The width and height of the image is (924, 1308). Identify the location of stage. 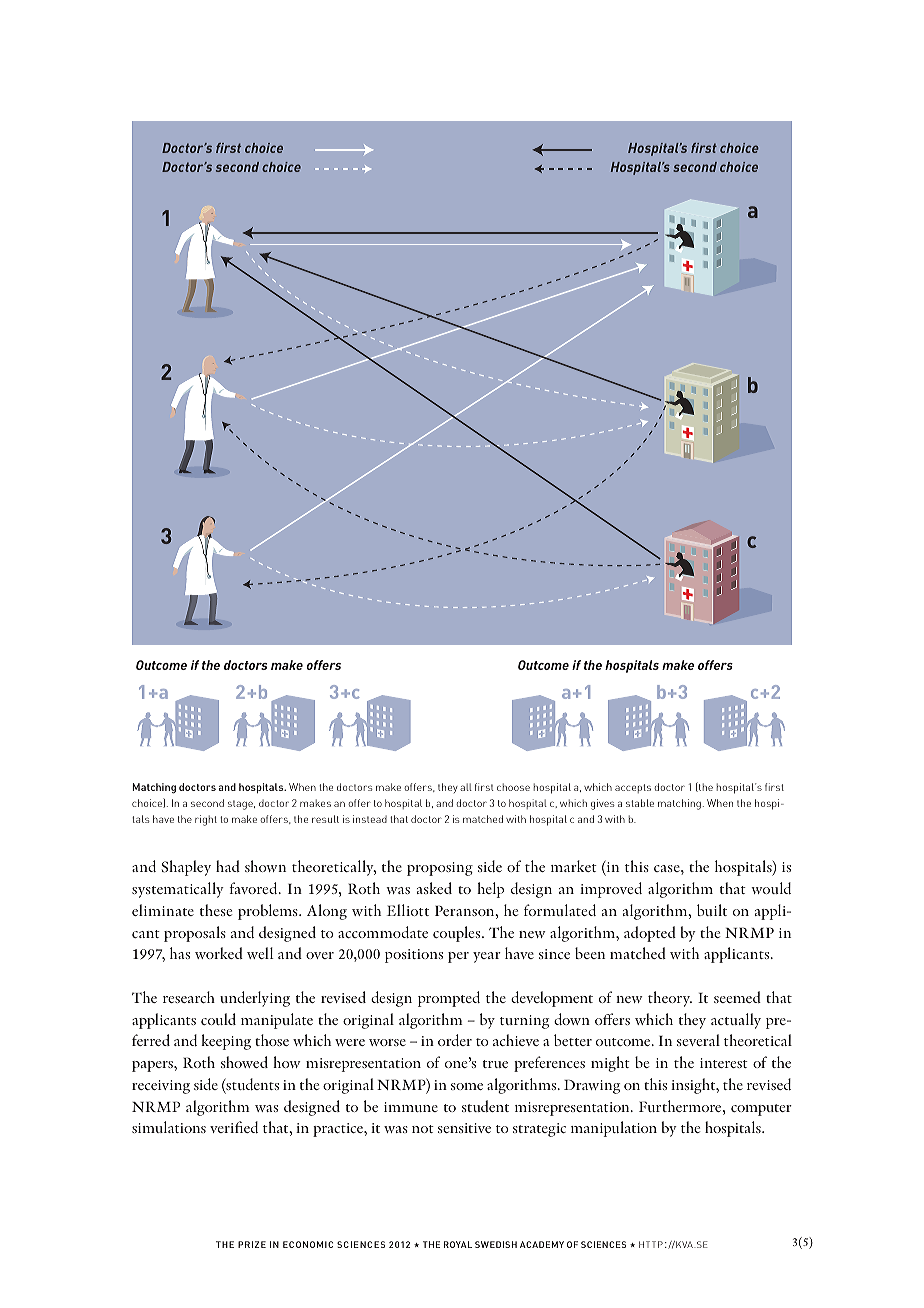
(241, 805).
